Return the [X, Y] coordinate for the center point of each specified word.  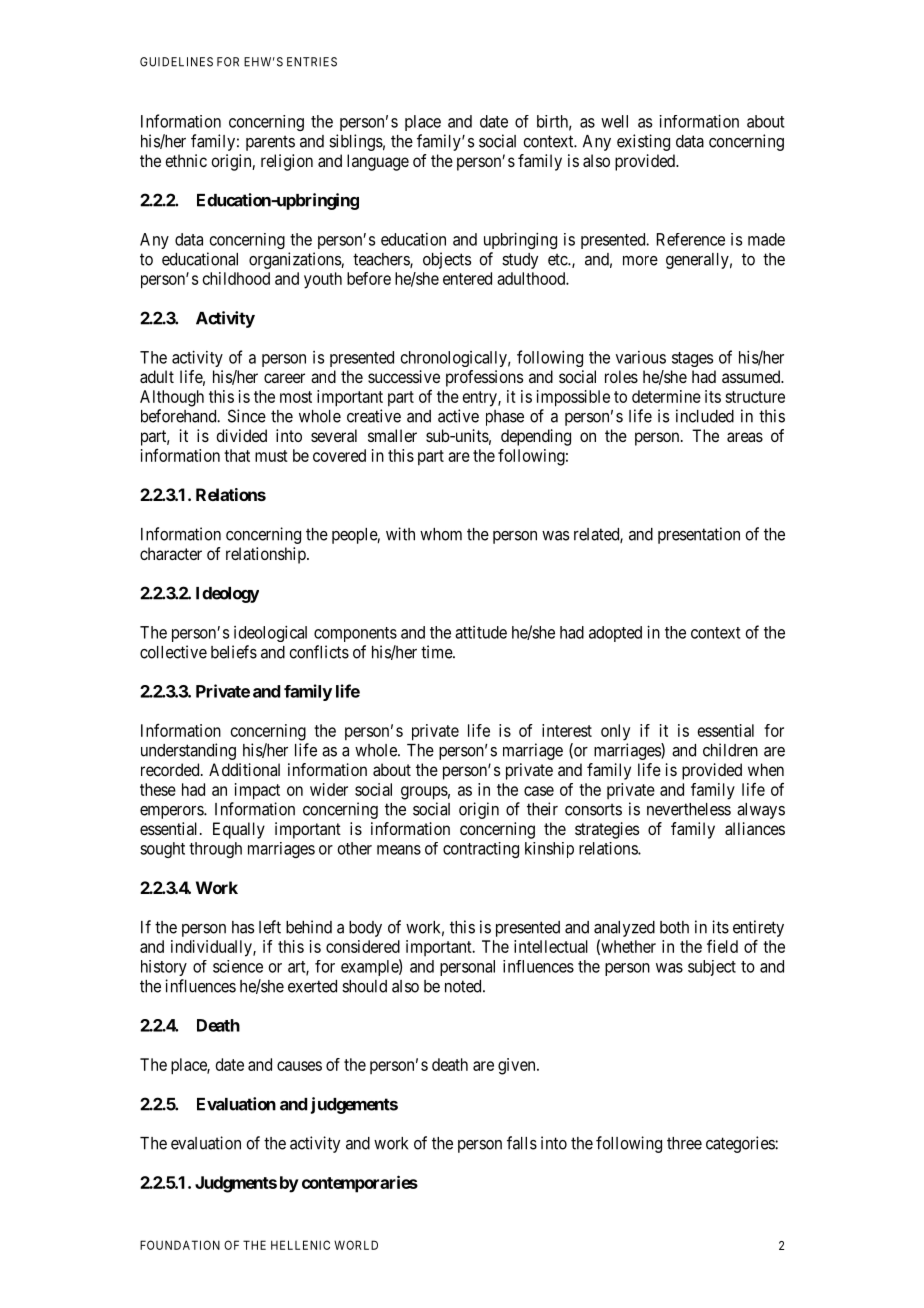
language [378, 162]
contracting [481, 850]
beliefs [234, 652]
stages [692, 359]
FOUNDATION [180, 1245]
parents [270, 143]
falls [522, 1143]
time [437, 652]
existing [643, 142]
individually [212, 948]
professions [484, 378]
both [674, 927]
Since [247, 416]
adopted [615, 634]
